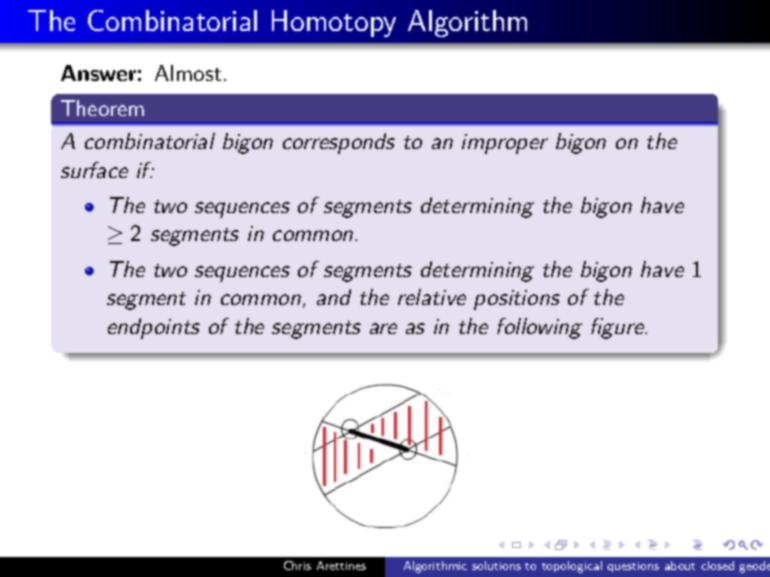  I want to click on positions, so click(517, 300).
